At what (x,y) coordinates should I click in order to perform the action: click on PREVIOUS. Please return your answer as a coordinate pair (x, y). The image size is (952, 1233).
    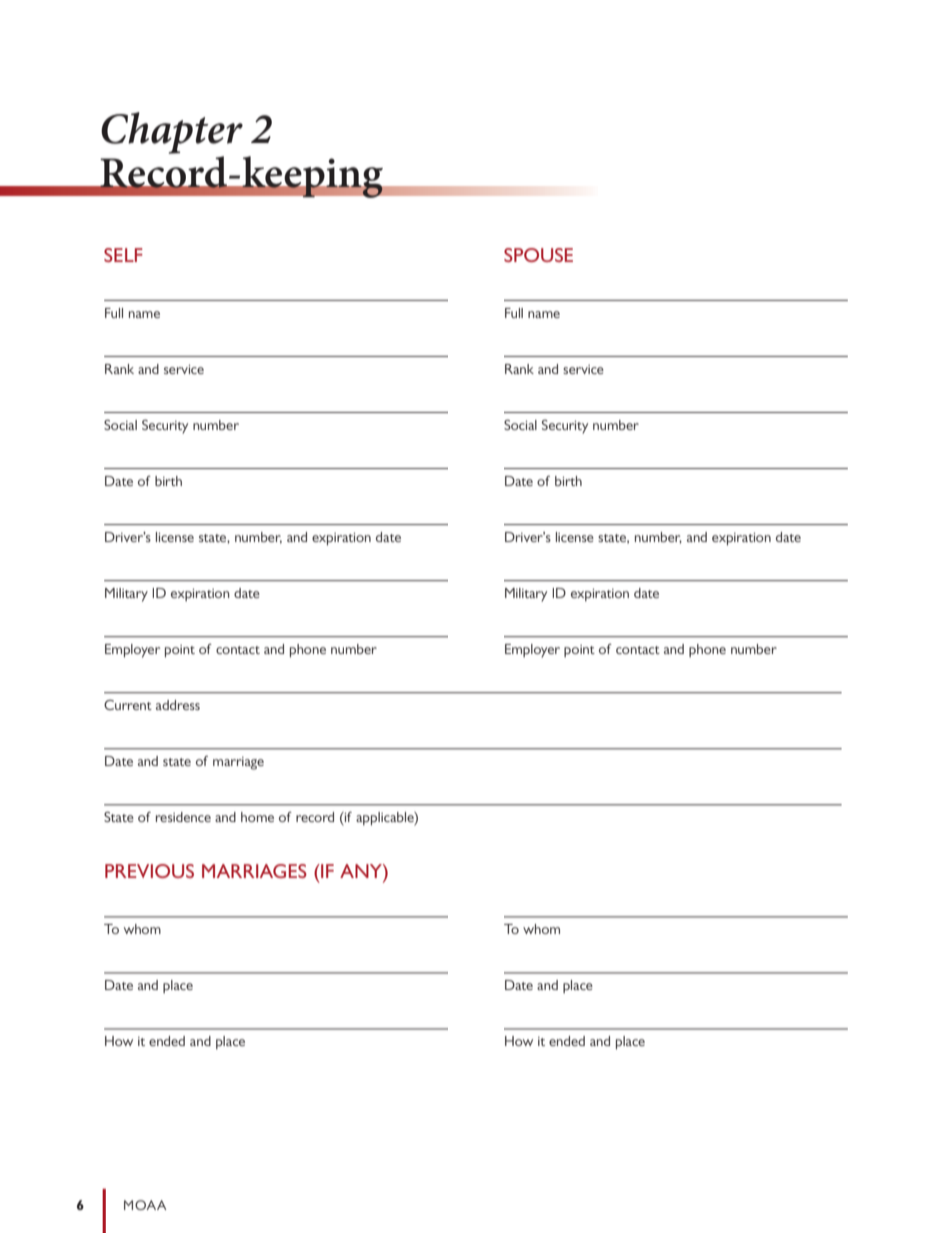
    Looking at the image, I should click on (149, 871).
